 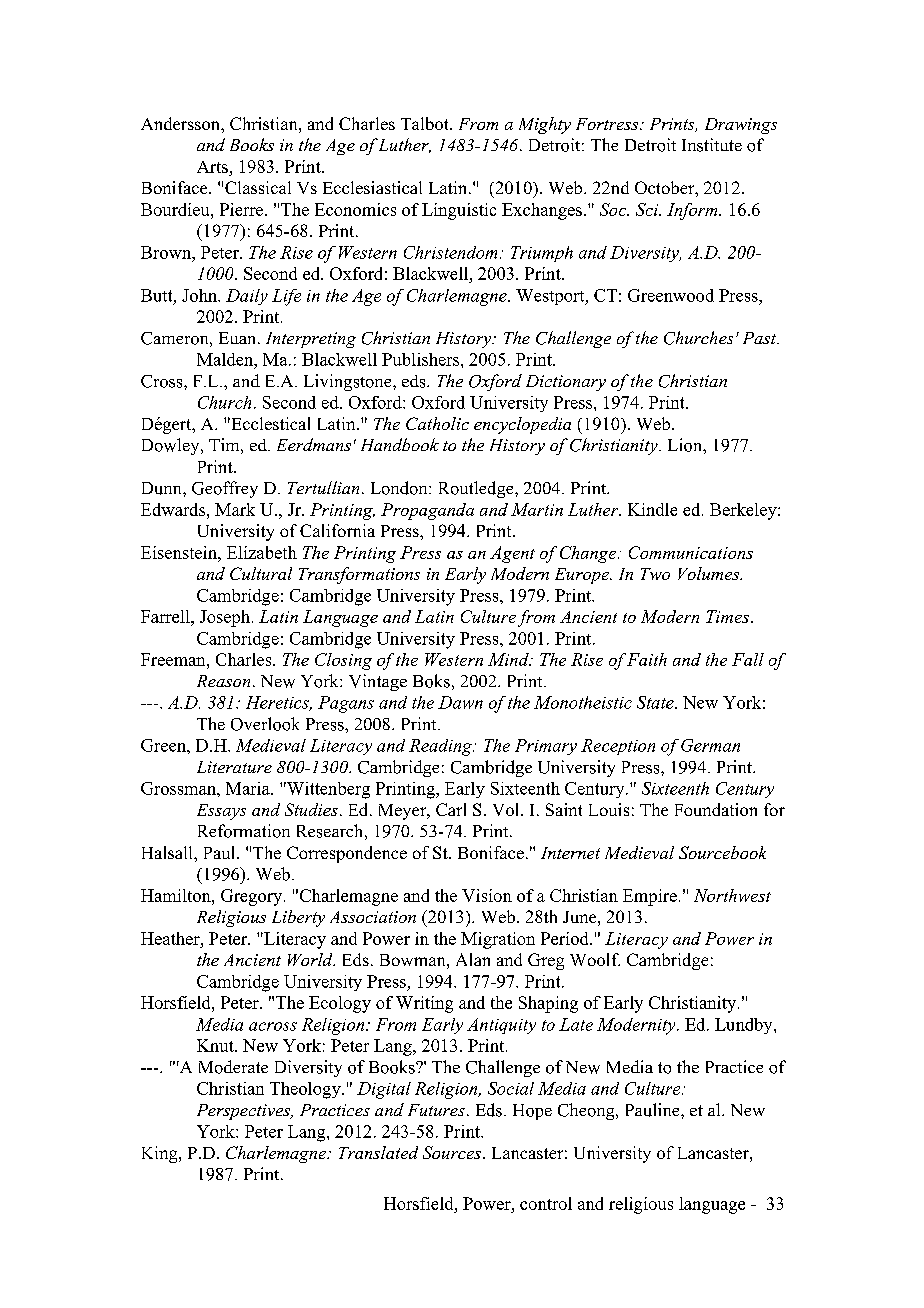 What do you see at coordinates (760, 338) in the page?
I see `Past` at bounding box center [760, 338].
